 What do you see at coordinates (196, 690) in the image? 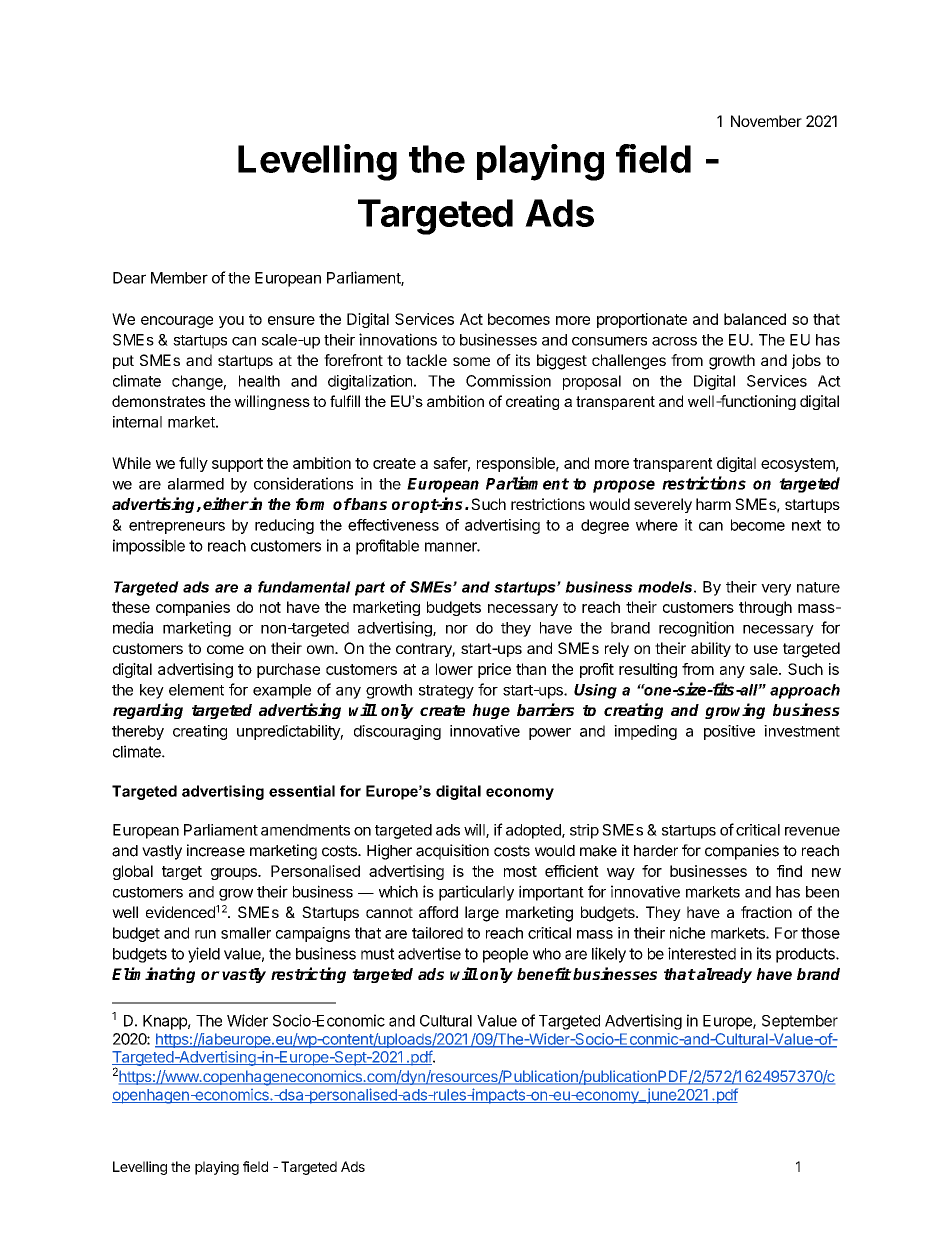
I see `element` at bounding box center [196, 690].
